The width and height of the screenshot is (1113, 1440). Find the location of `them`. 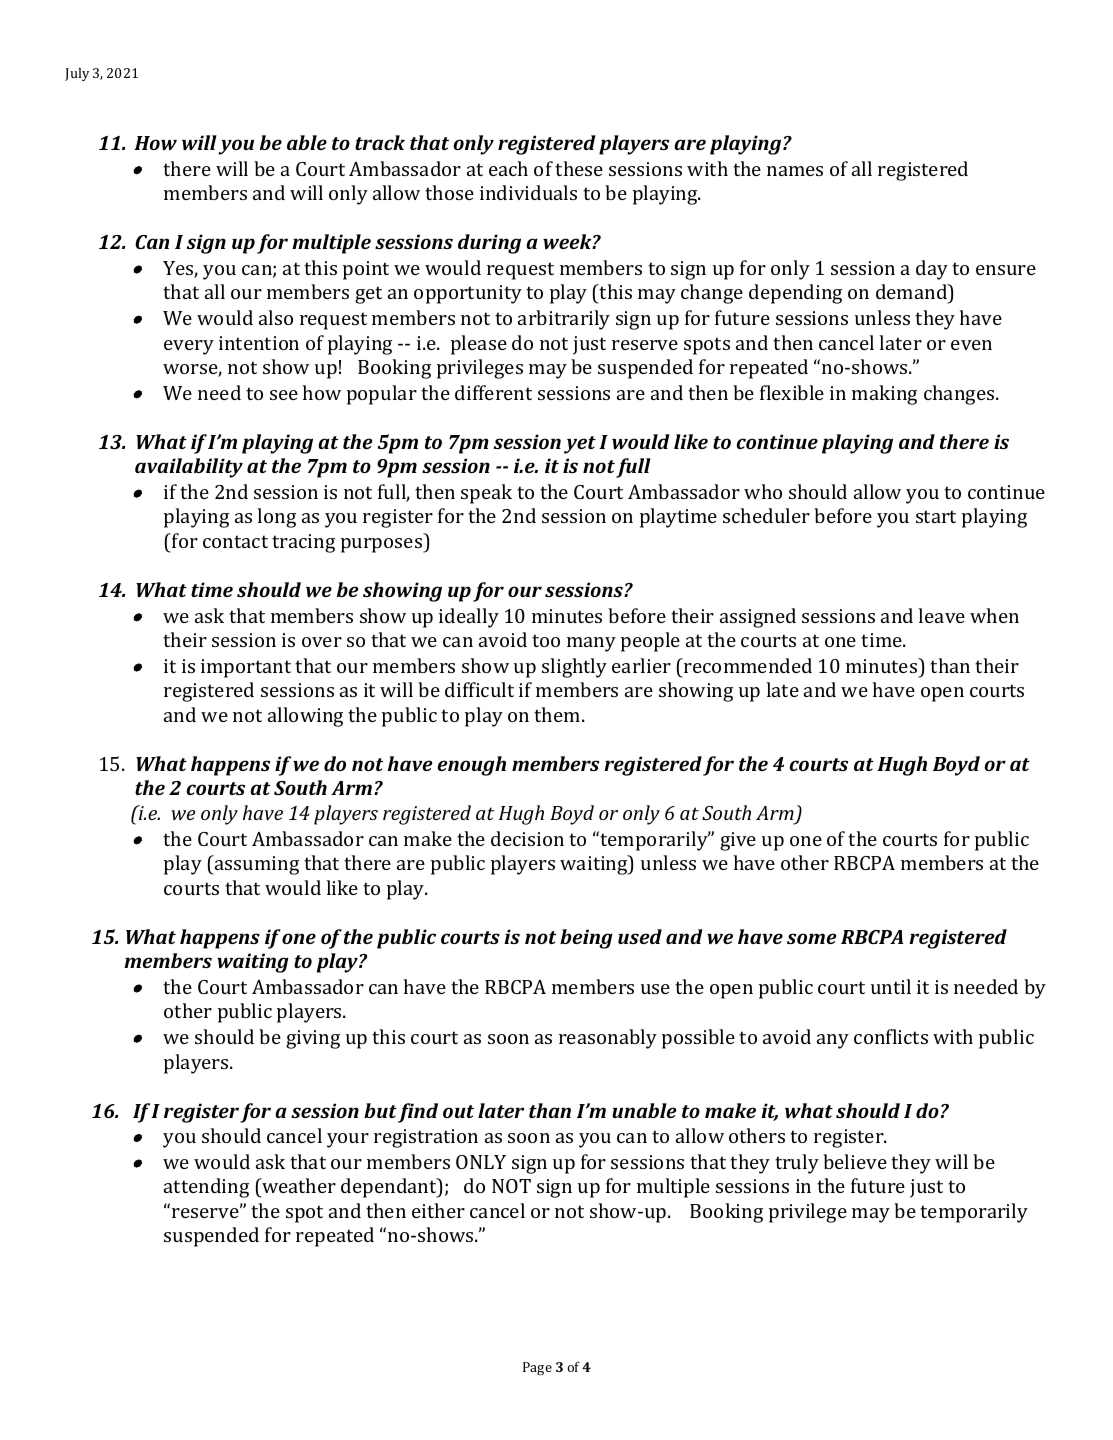

them is located at coordinates (558, 714).
